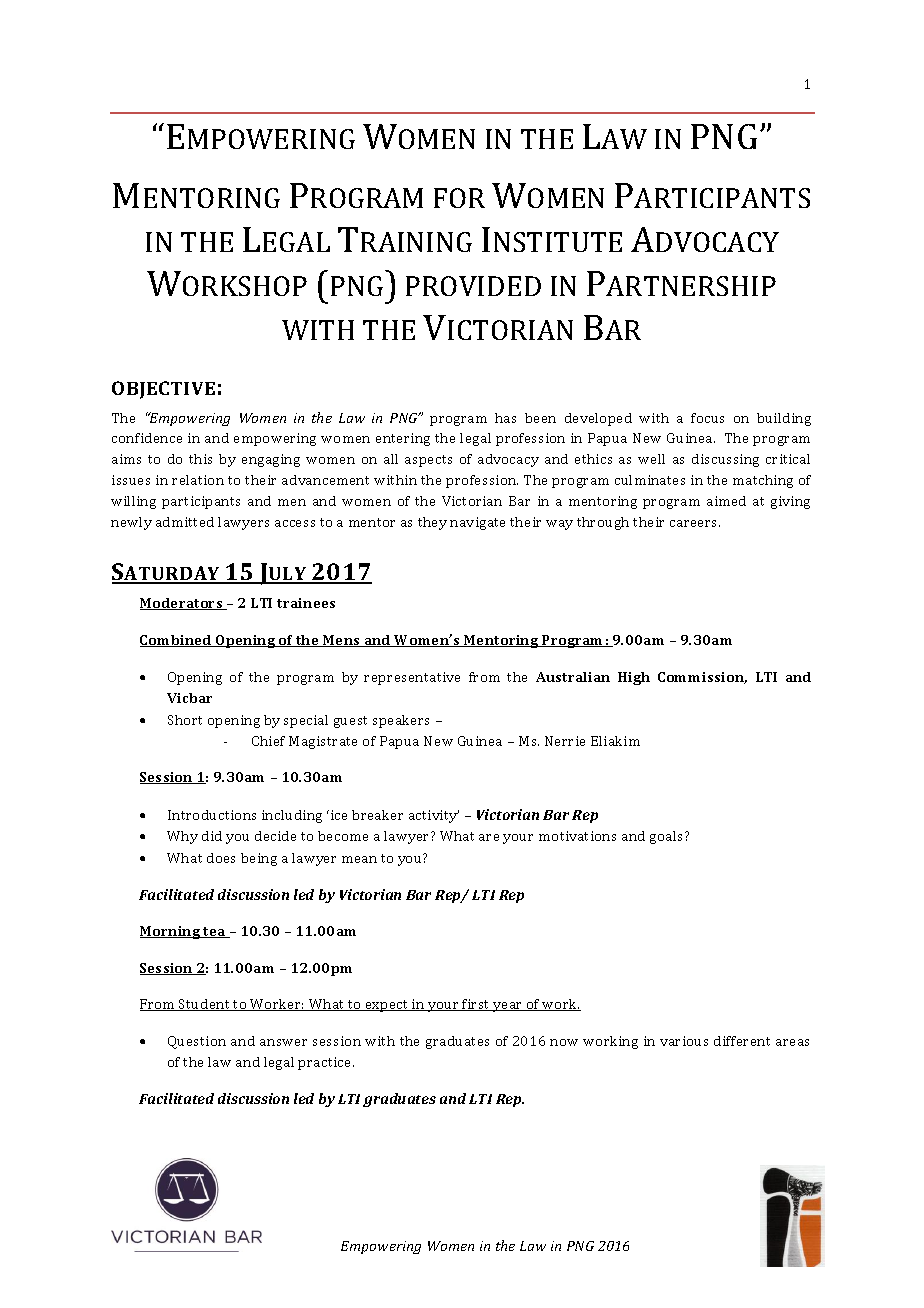  I want to click on navigate, so click(477, 523).
